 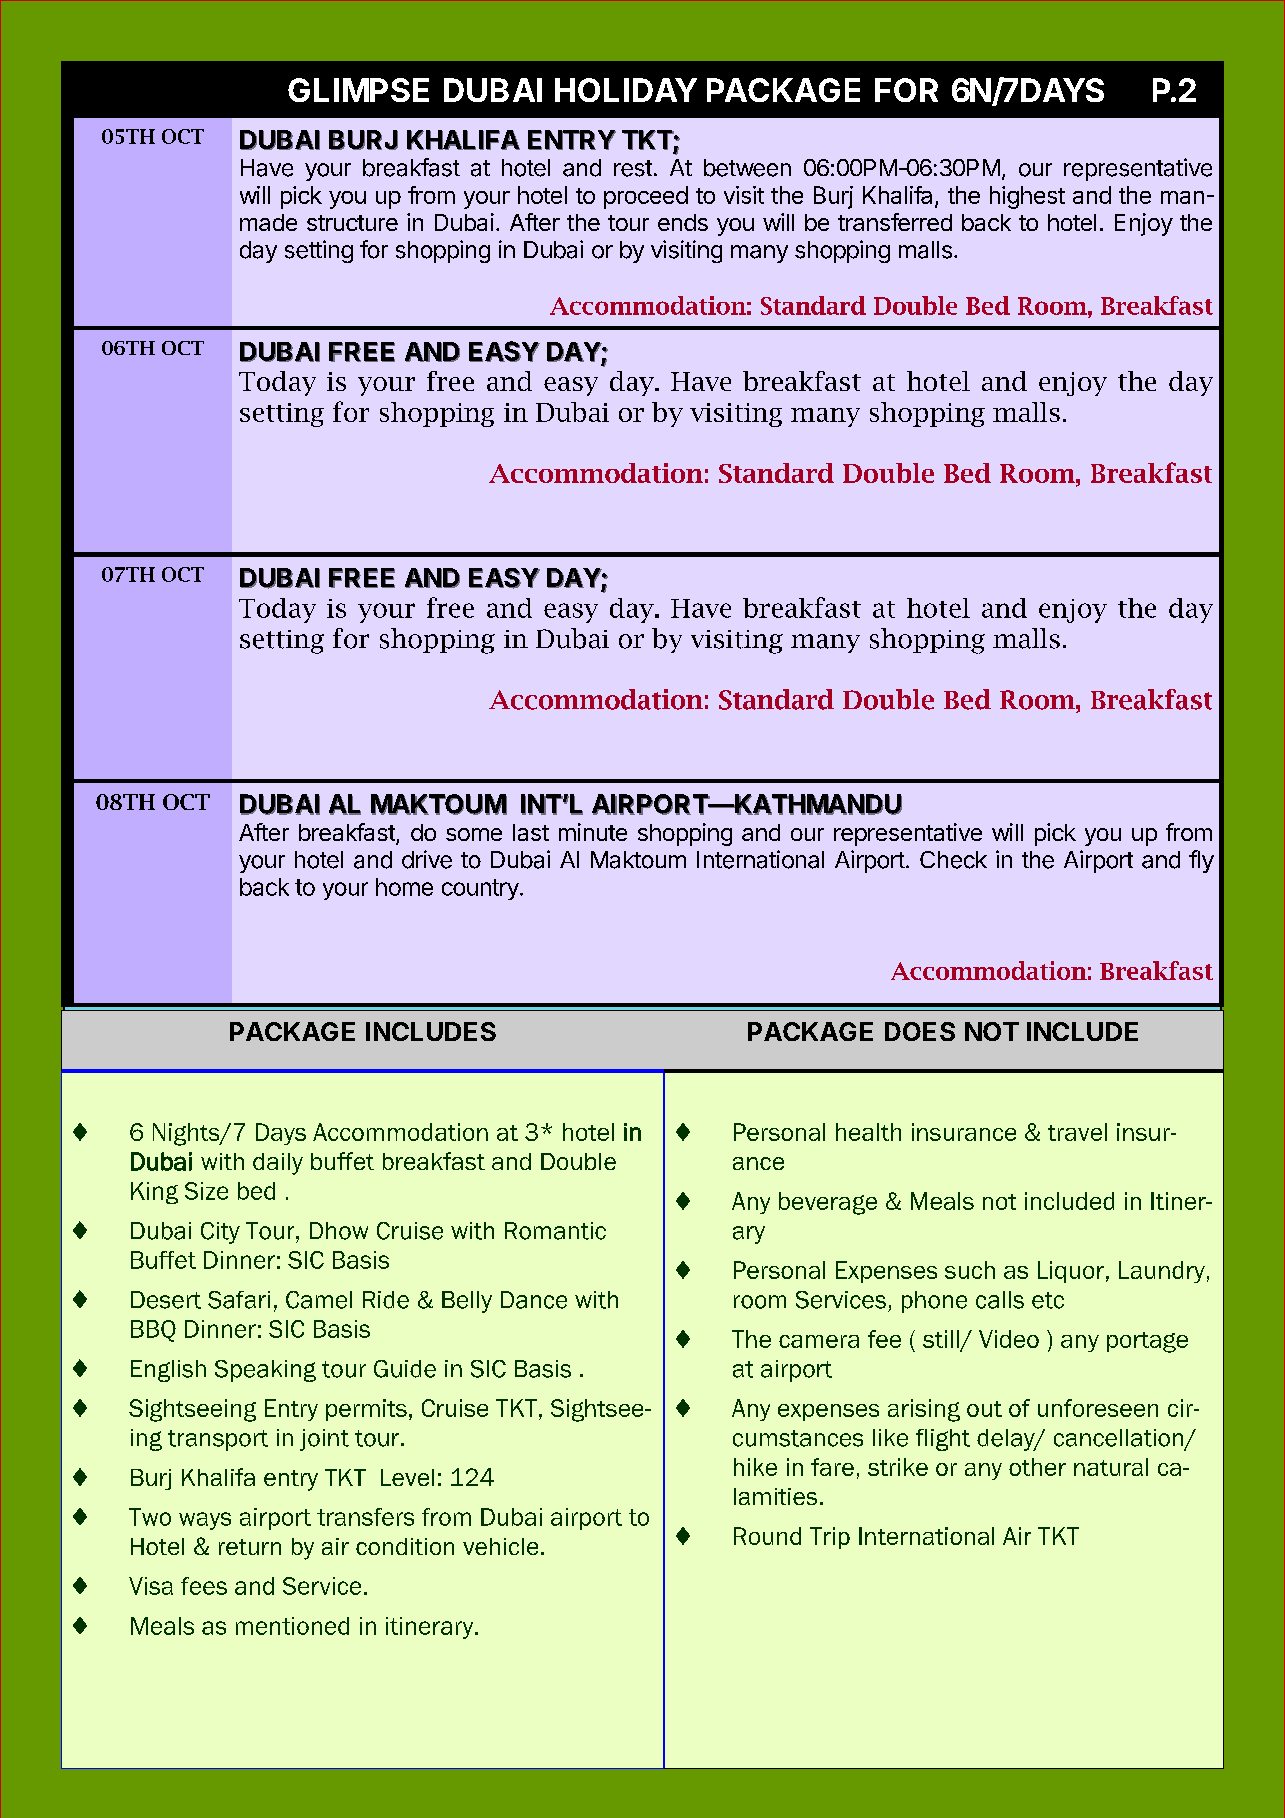 I want to click on return, so click(x=250, y=1547).
